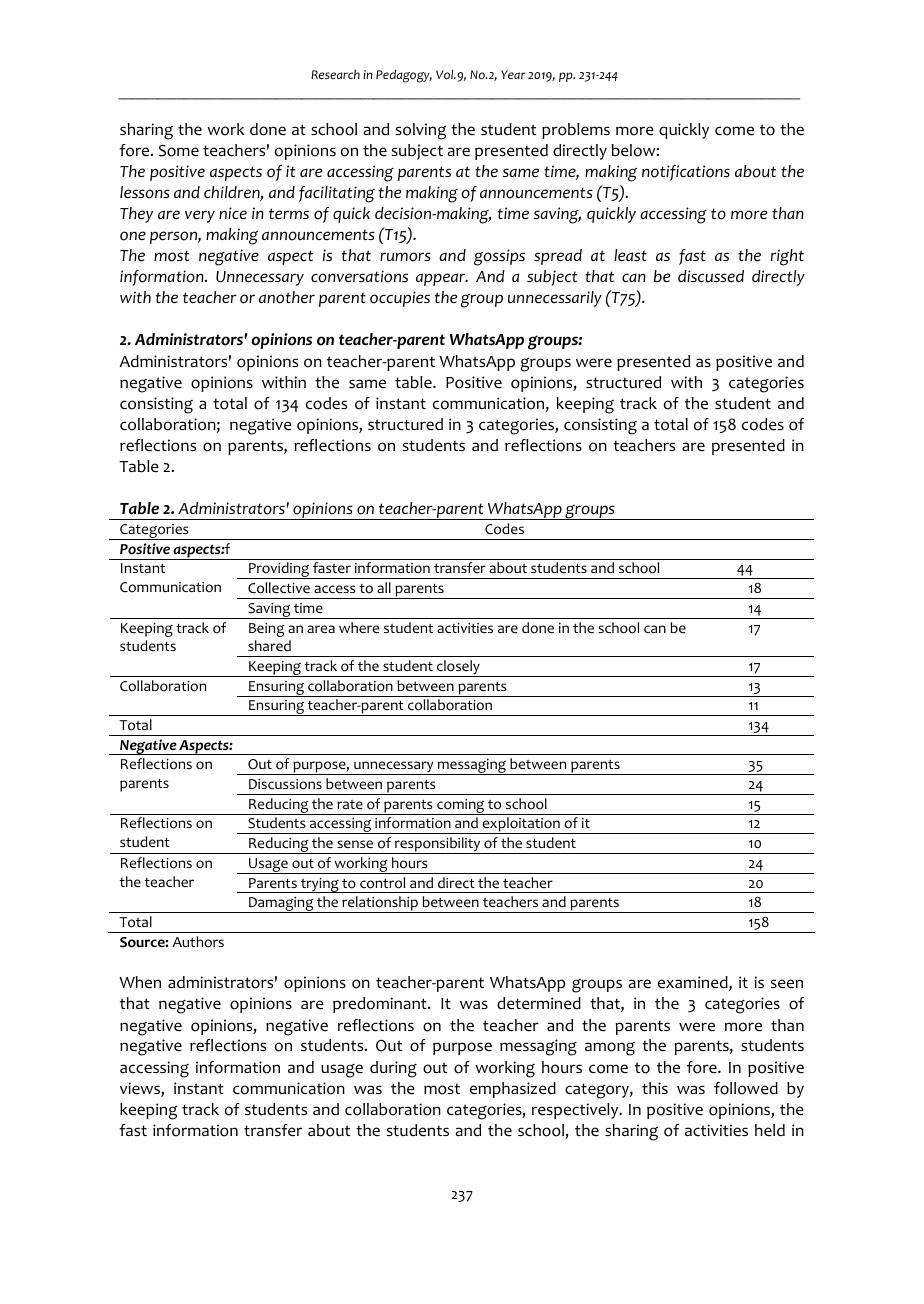  Describe the element at coordinates (400, 299) in the screenshot. I see `occupies` at that location.
